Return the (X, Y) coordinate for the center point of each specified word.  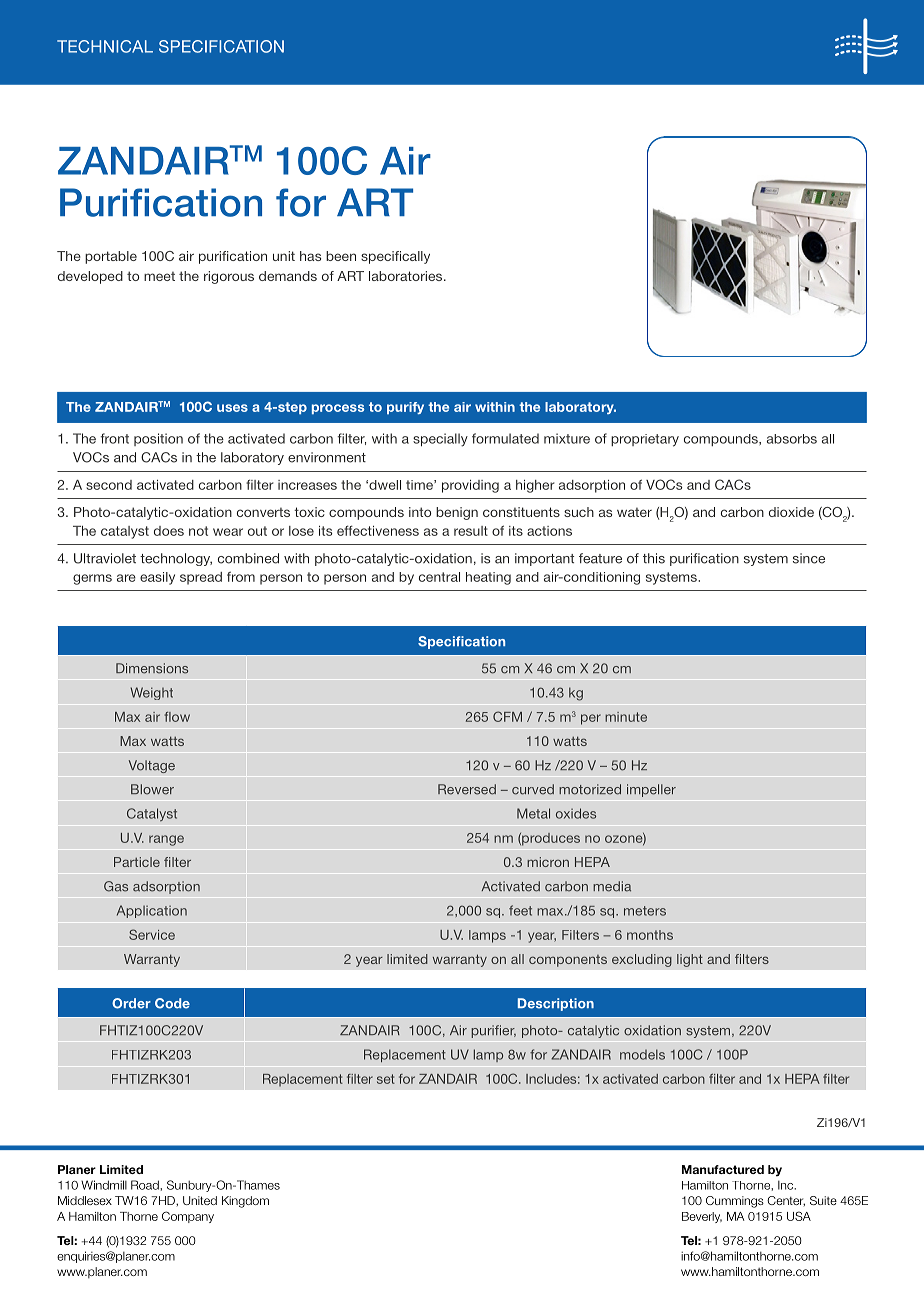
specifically (395, 257)
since (809, 558)
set (386, 1079)
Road (146, 1185)
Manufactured (723, 1169)
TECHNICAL (105, 46)
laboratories (407, 276)
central (439, 577)
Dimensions (152, 668)
